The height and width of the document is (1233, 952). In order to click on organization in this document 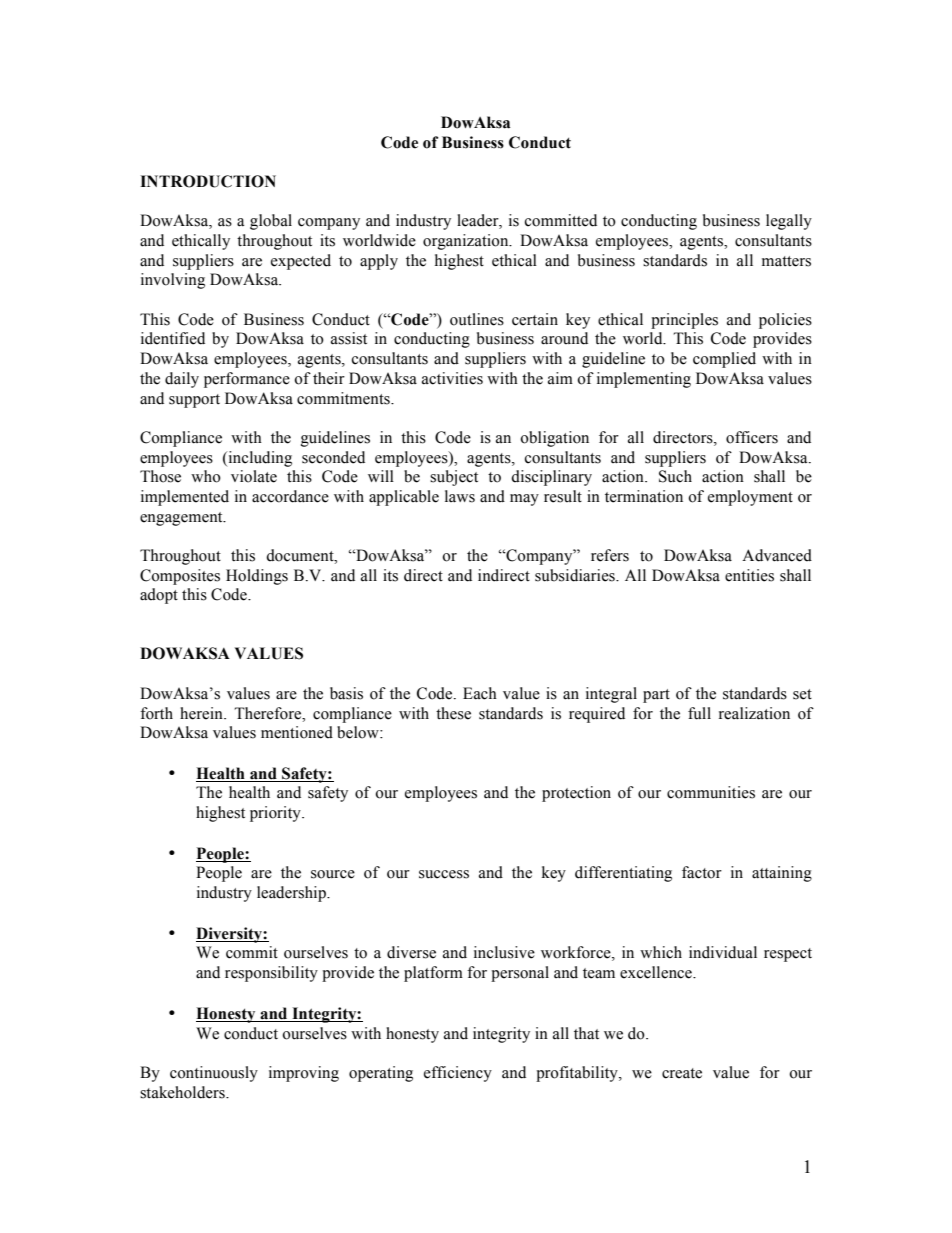, I will do `click(467, 242)`.
